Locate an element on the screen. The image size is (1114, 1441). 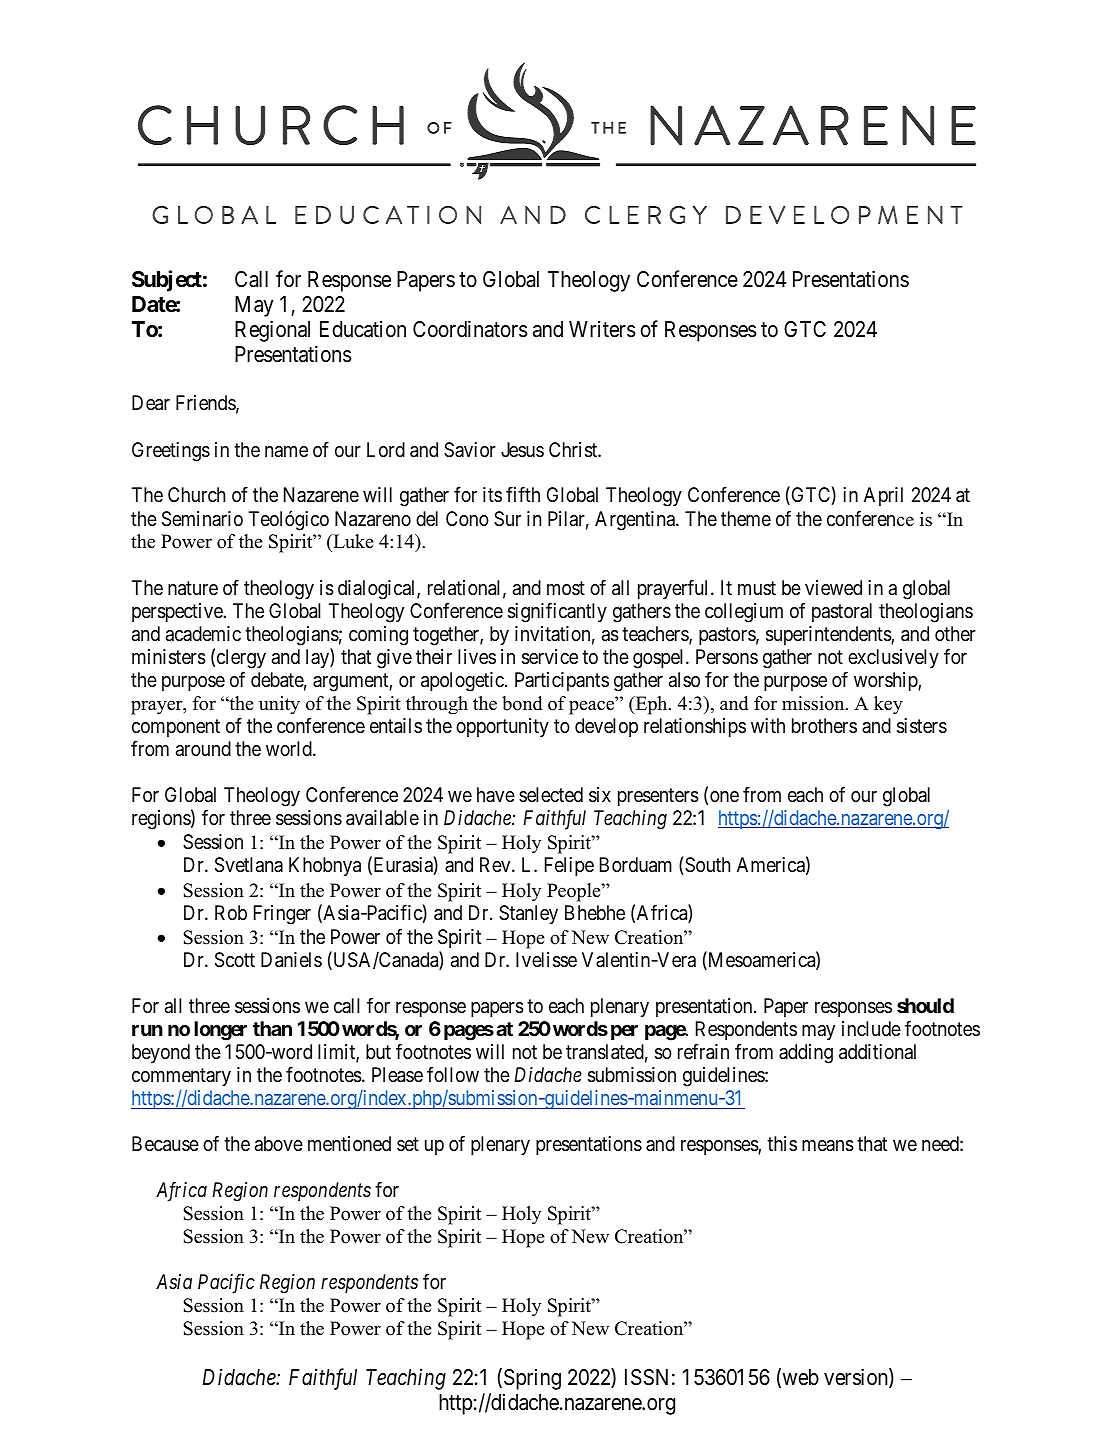
bond is located at coordinates (522, 703).
